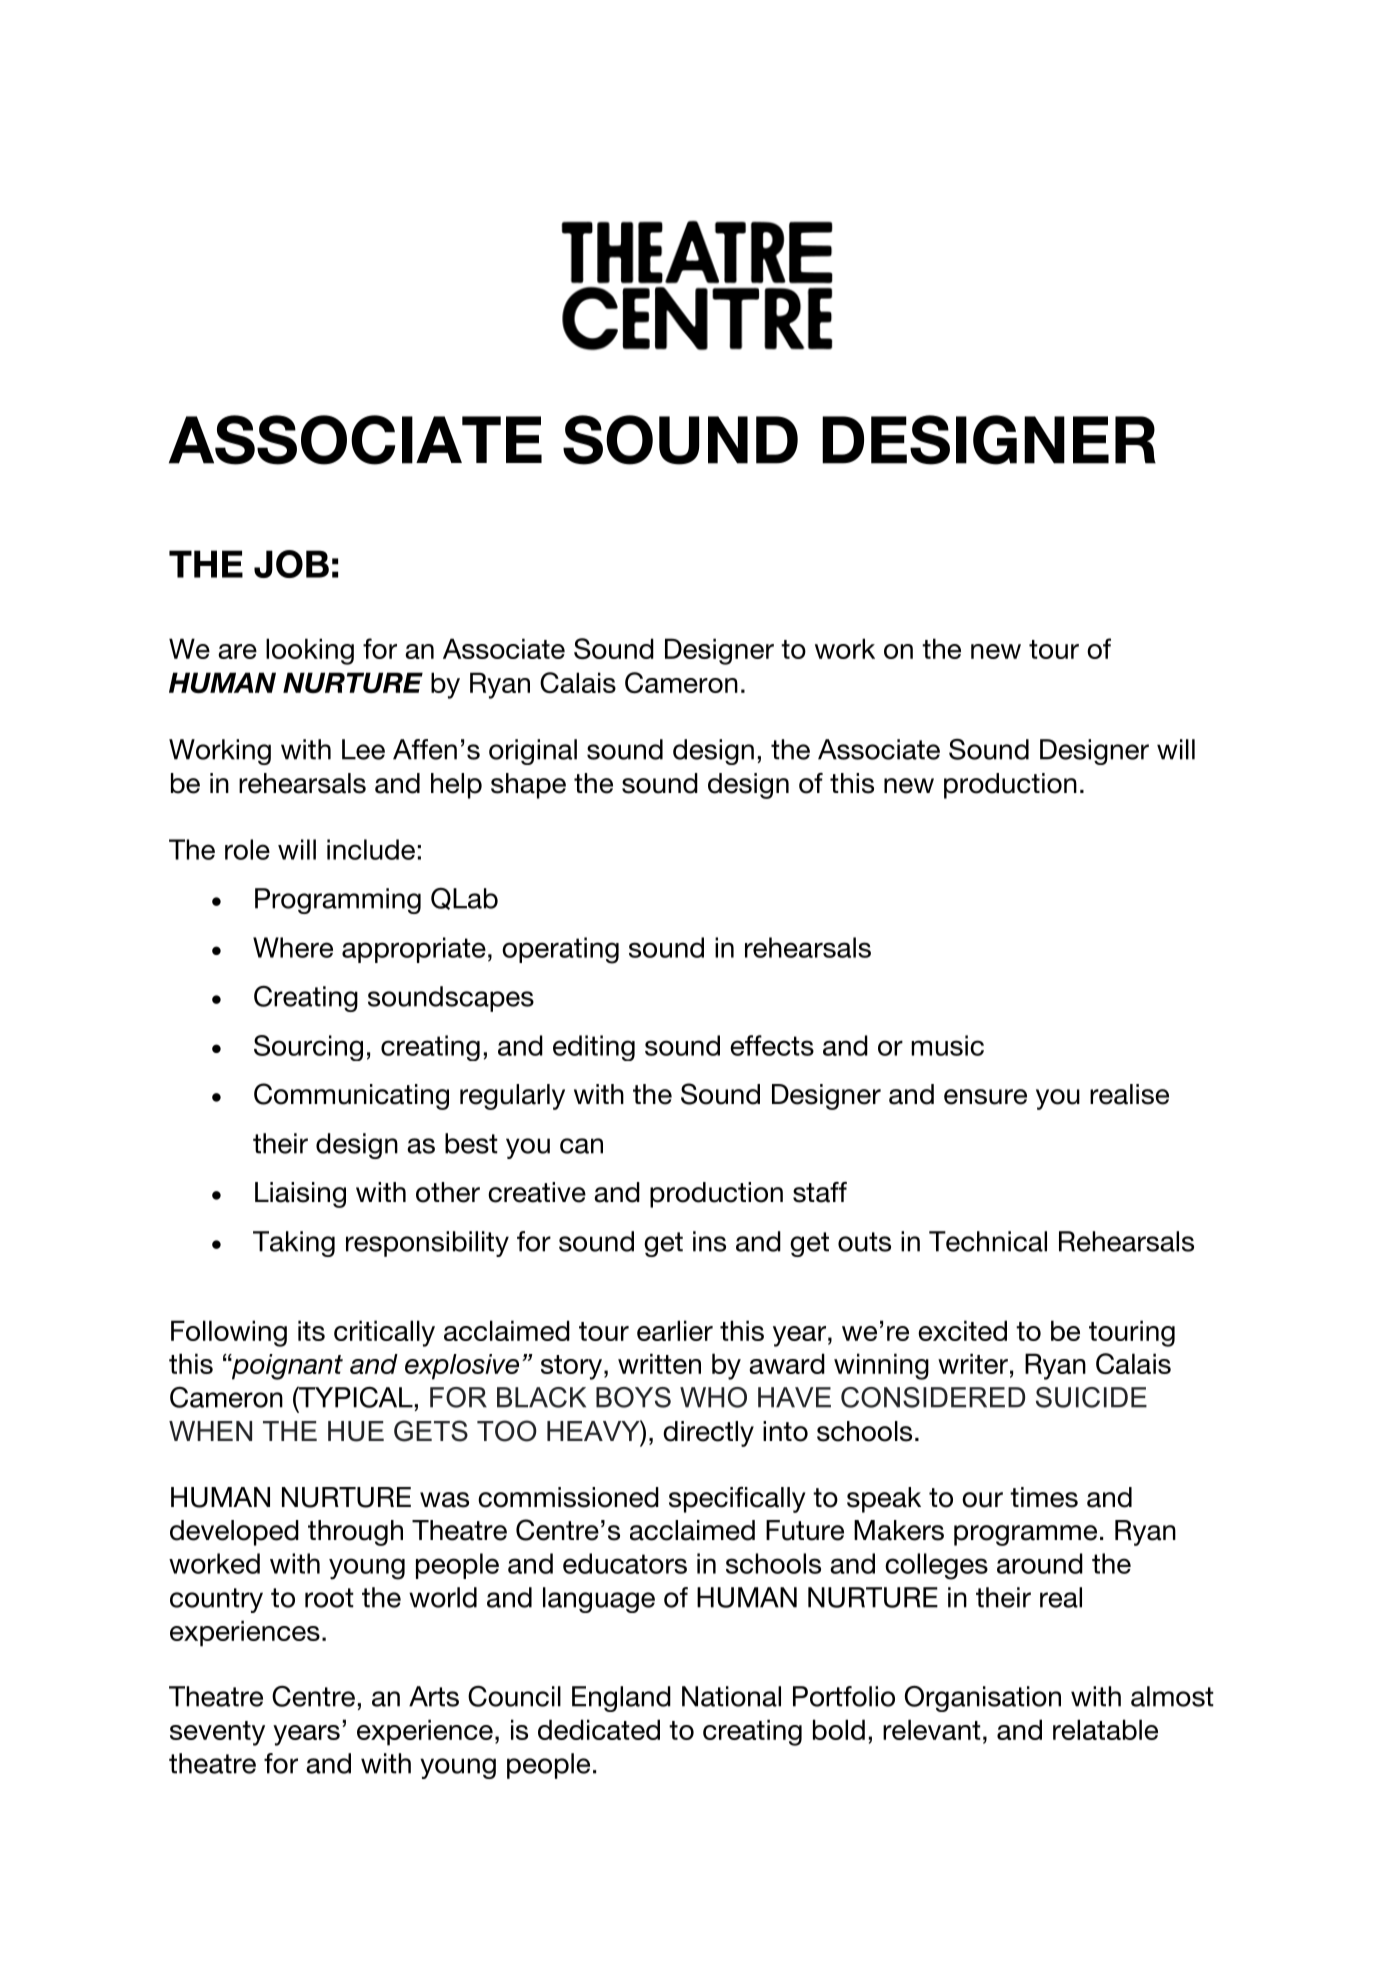 The image size is (1388, 1963). I want to click on operating, so click(560, 950).
